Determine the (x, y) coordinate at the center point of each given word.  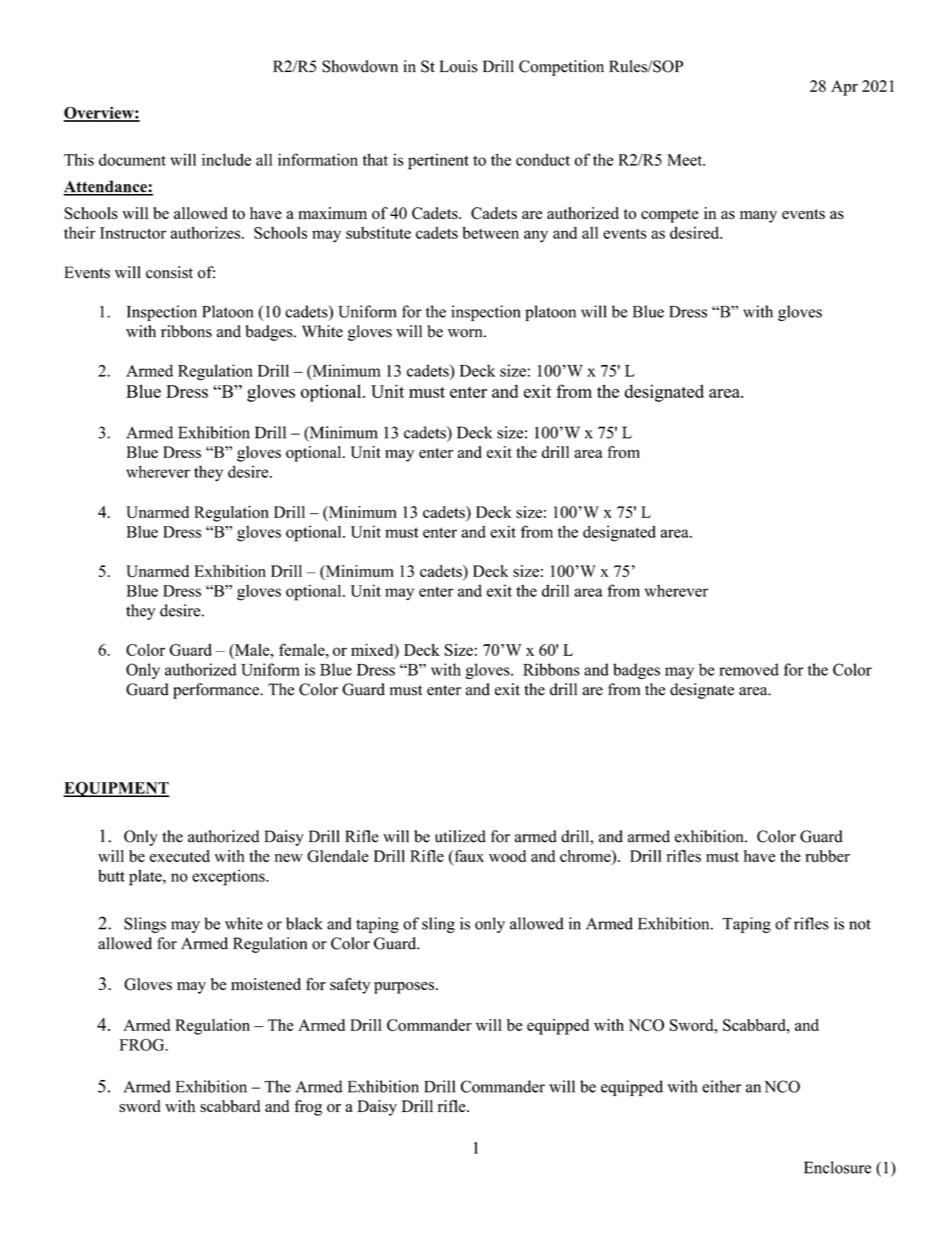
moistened (266, 984)
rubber (827, 856)
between (490, 232)
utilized (460, 836)
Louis (458, 66)
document (132, 159)
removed (749, 669)
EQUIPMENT (116, 789)
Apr (844, 88)
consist (169, 272)
